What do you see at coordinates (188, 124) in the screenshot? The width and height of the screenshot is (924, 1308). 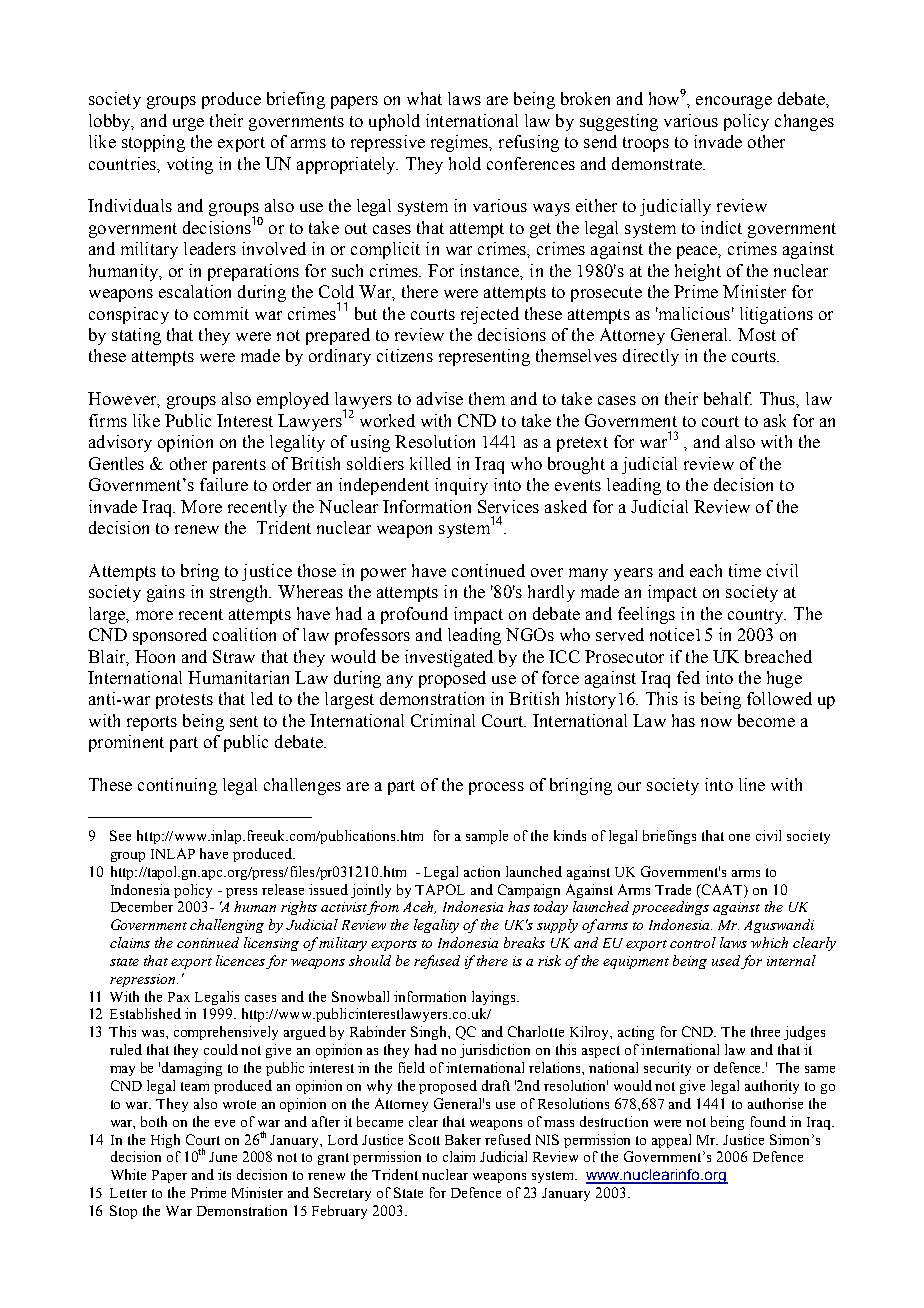 I see `urge` at bounding box center [188, 124].
